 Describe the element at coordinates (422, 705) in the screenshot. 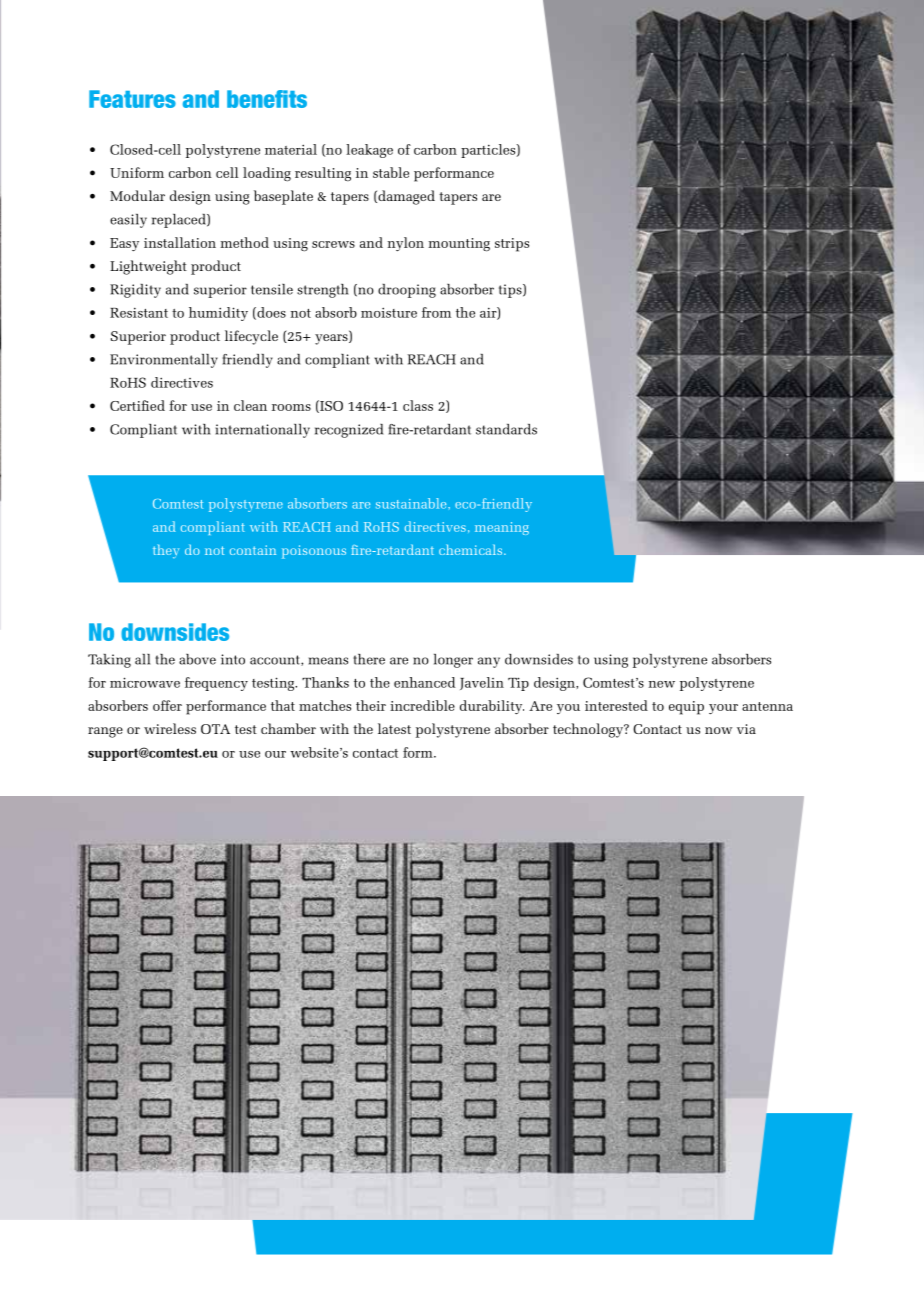

I see `incredible` at that location.
